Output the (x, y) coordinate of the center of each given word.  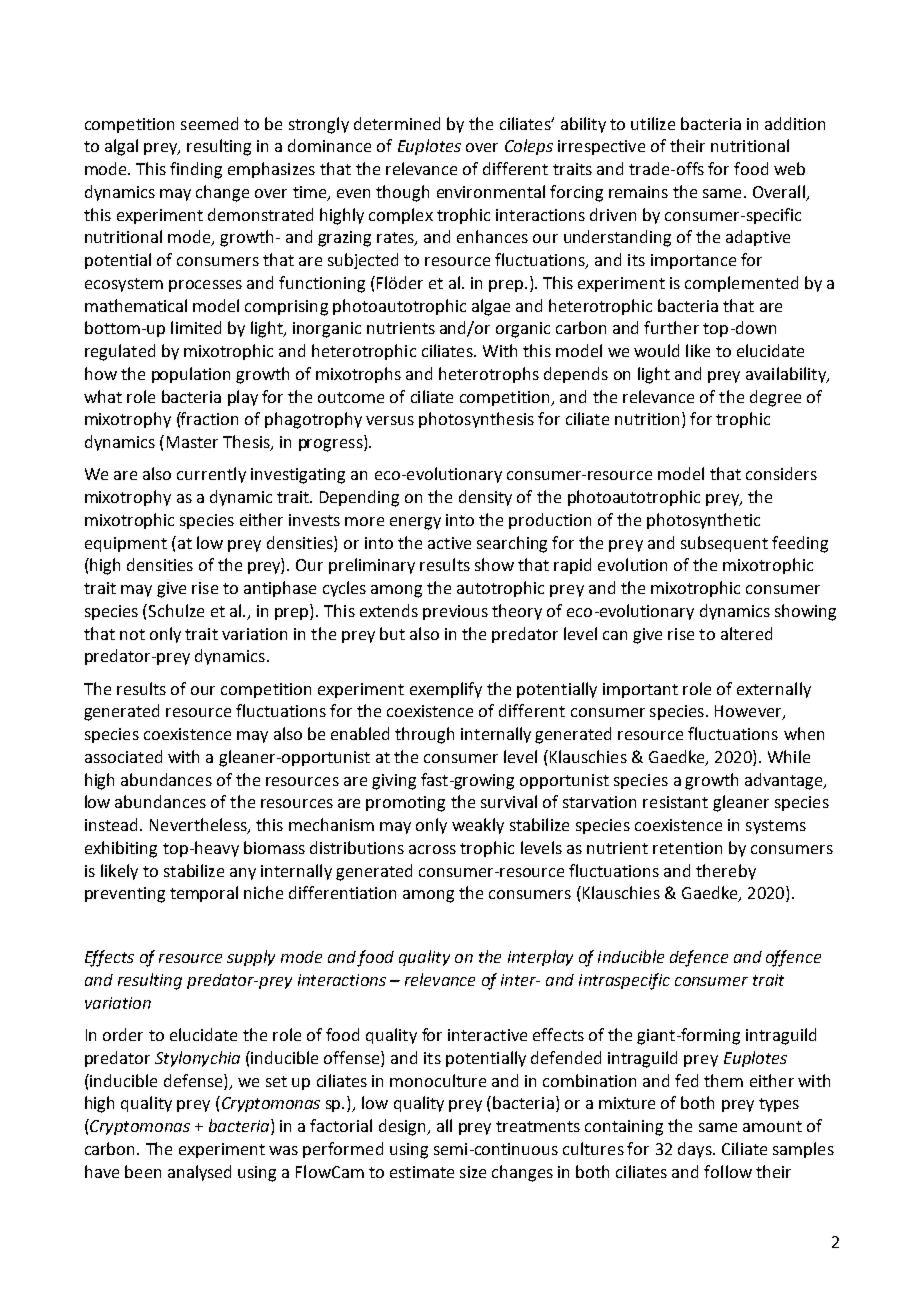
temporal (204, 894)
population (191, 375)
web (789, 168)
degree (775, 398)
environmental (491, 191)
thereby (726, 872)
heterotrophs (489, 375)
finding (196, 170)
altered (746, 633)
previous (455, 612)
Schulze (176, 610)
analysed (199, 1173)
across (432, 849)
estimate (422, 1172)
